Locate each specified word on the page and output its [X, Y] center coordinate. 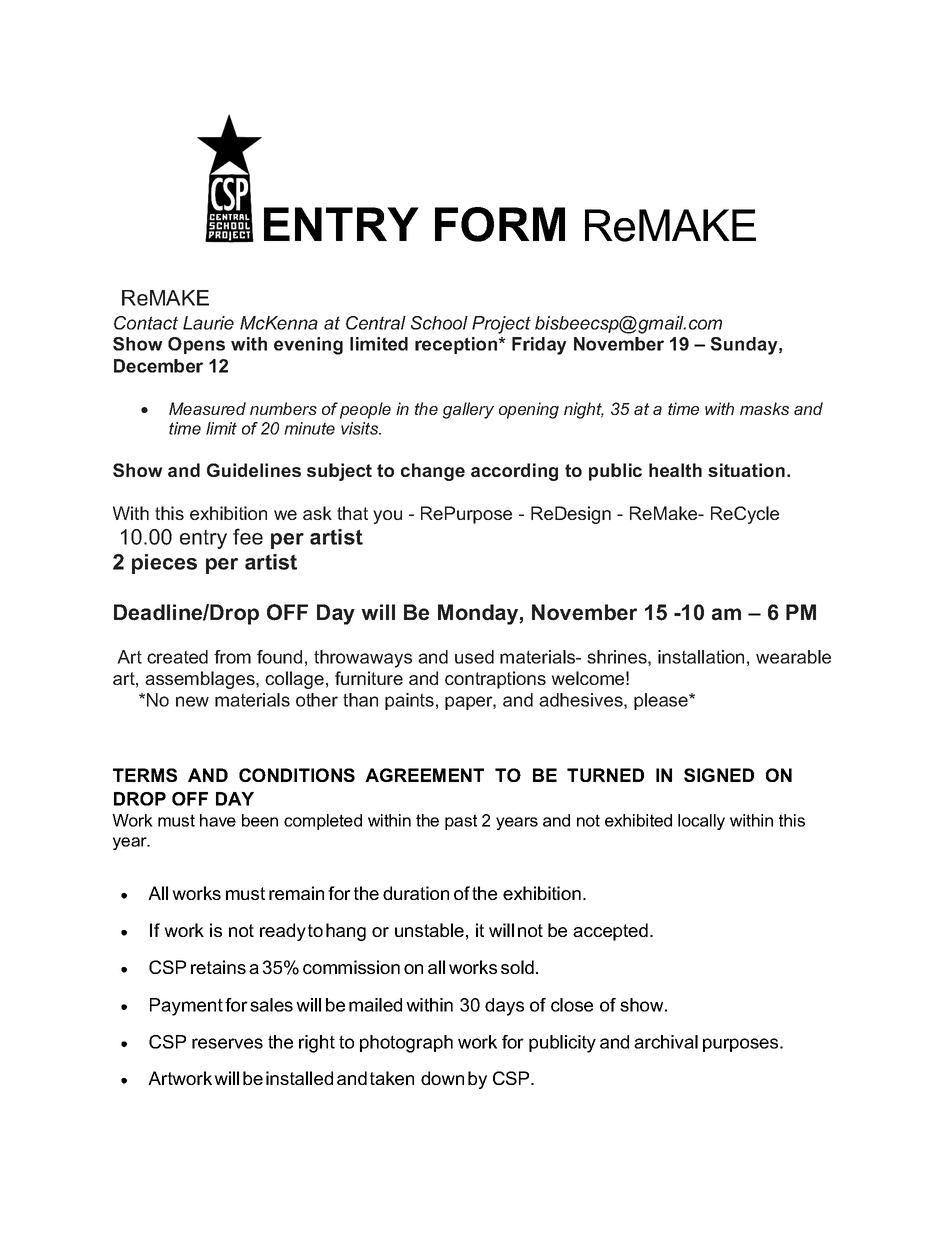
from [232, 657]
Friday [539, 346]
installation [701, 657]
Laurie [208, 323]
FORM [500, 224]
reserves [227, 1043]
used [474, 657]
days [504, 1007]
